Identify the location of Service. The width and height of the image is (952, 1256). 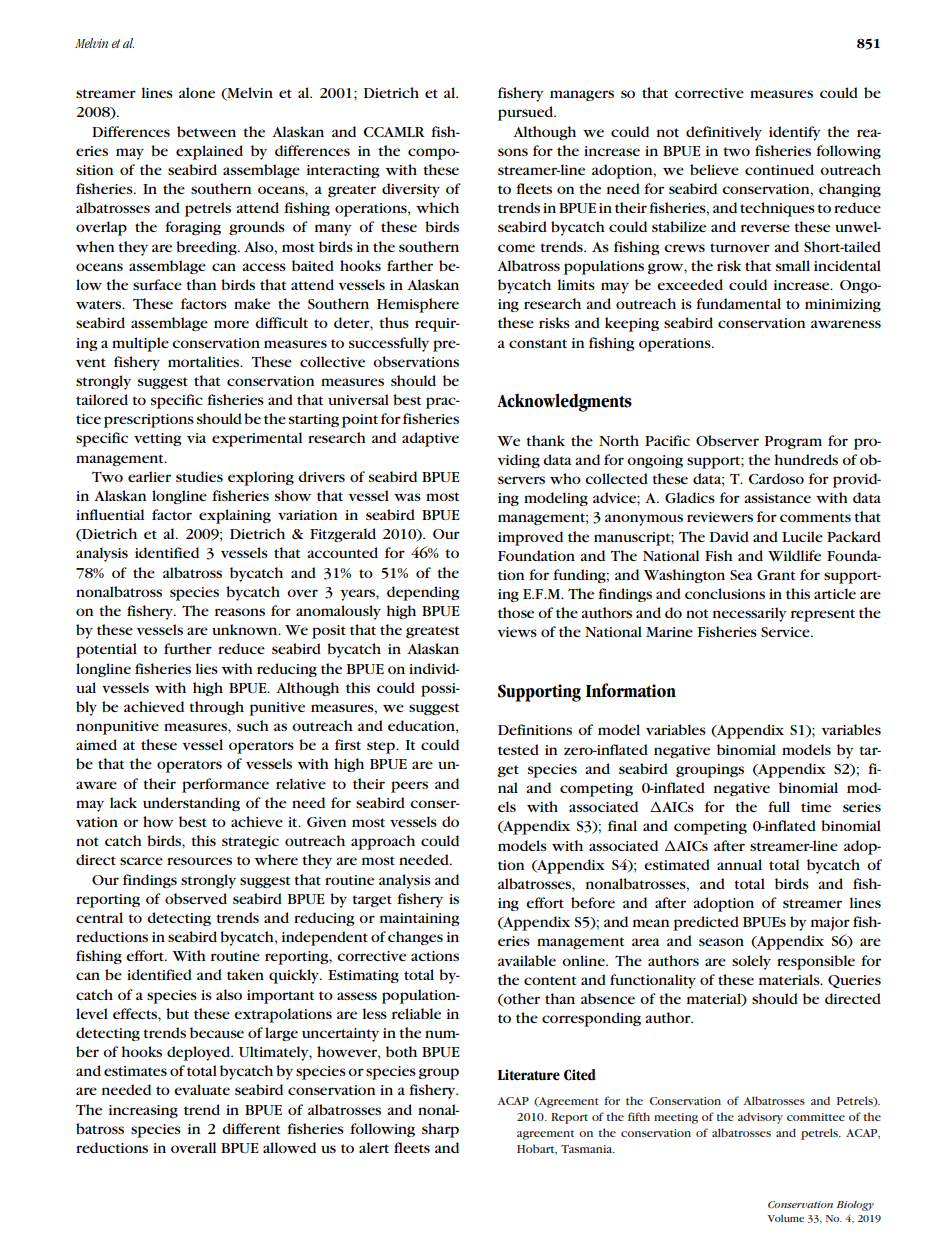
(786, 632).
